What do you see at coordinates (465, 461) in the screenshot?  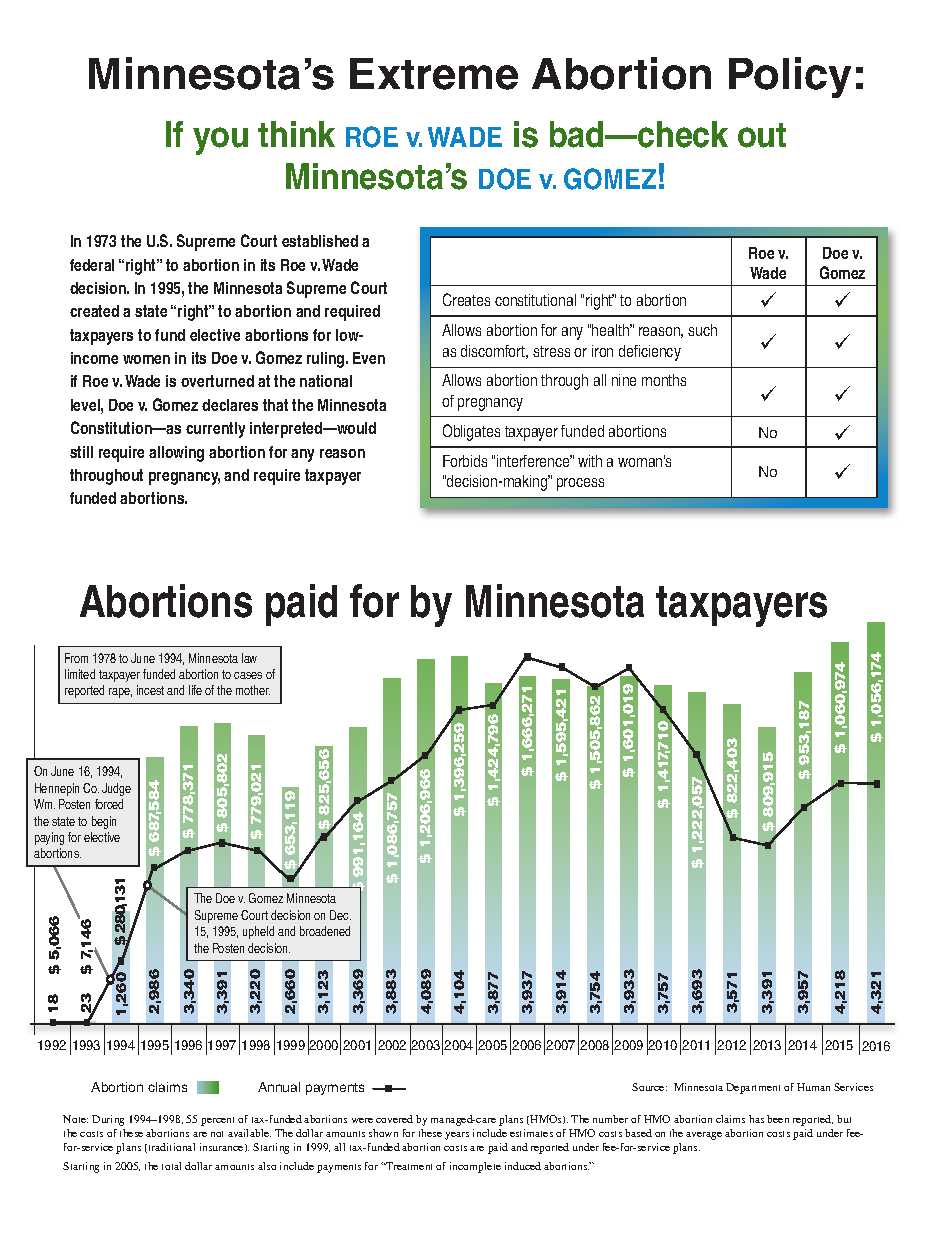 I see `Forbids` at bounding box center [465, 461].
